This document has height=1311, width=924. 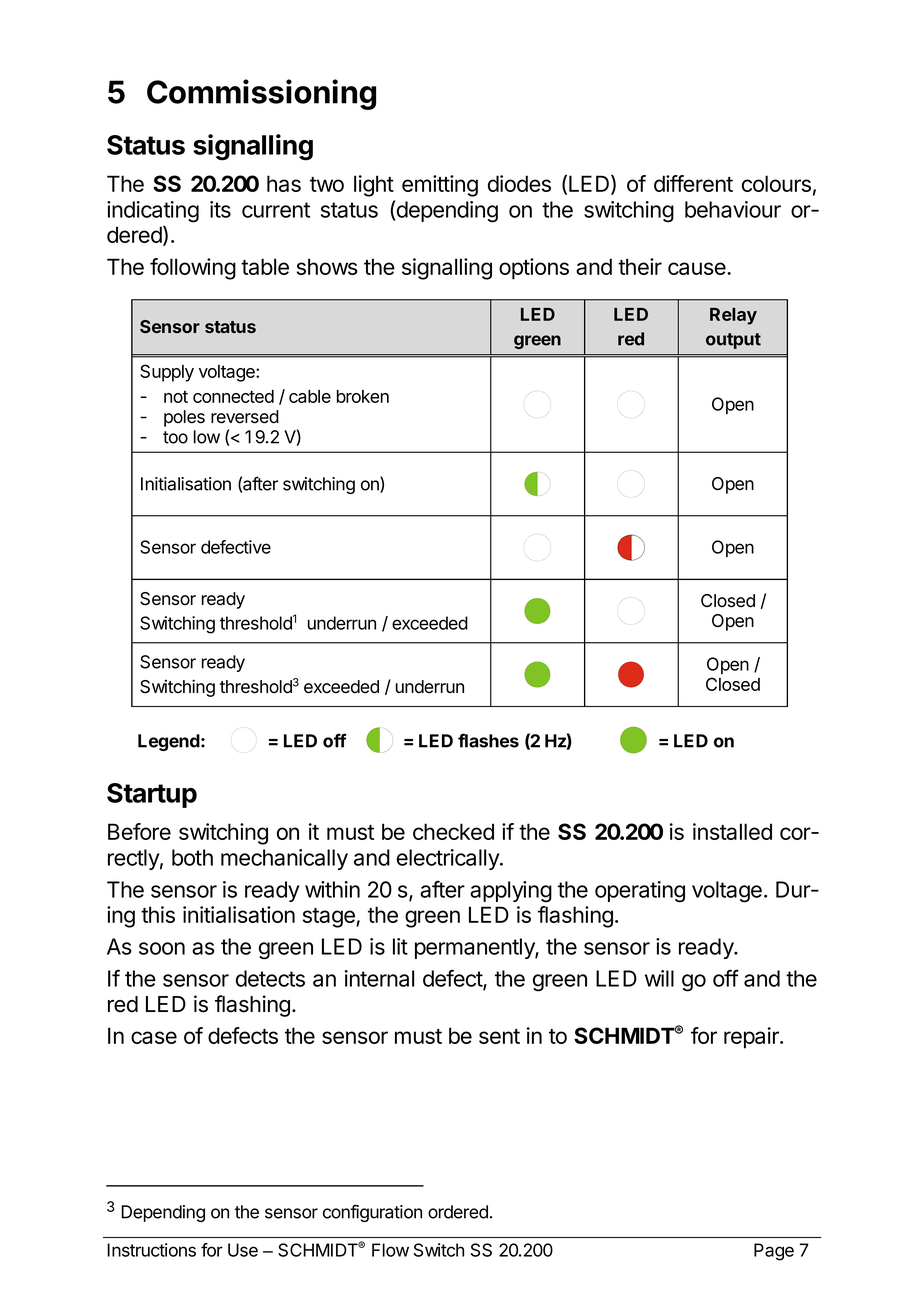 I want to click on Commissioning, so click(x=261, y=94).
